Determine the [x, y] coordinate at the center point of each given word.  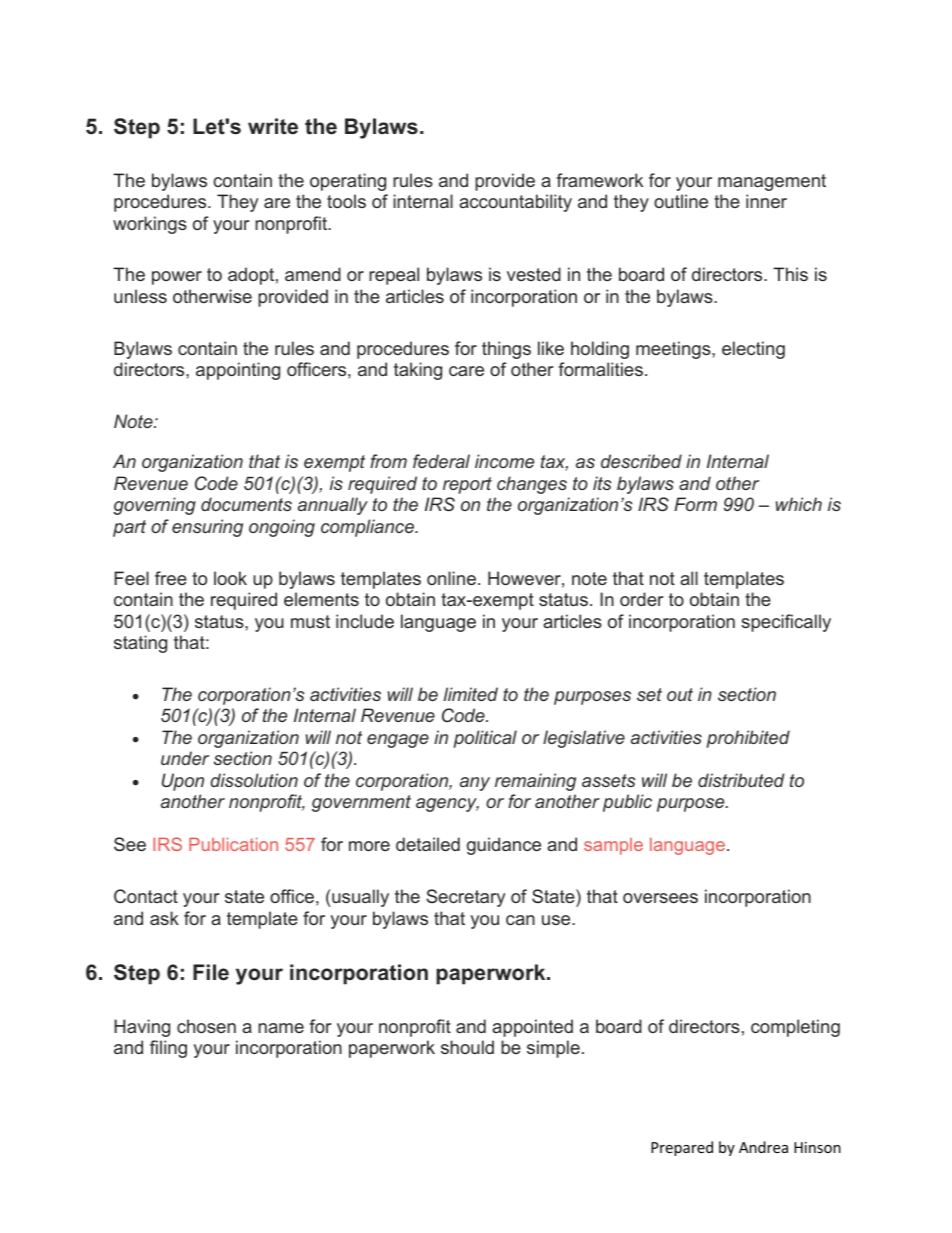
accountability [515, 203]
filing [168, 1049]
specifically [786, 623]
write [273, 126]
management [772, 182]
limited [471, 694]
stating [140, 644]
